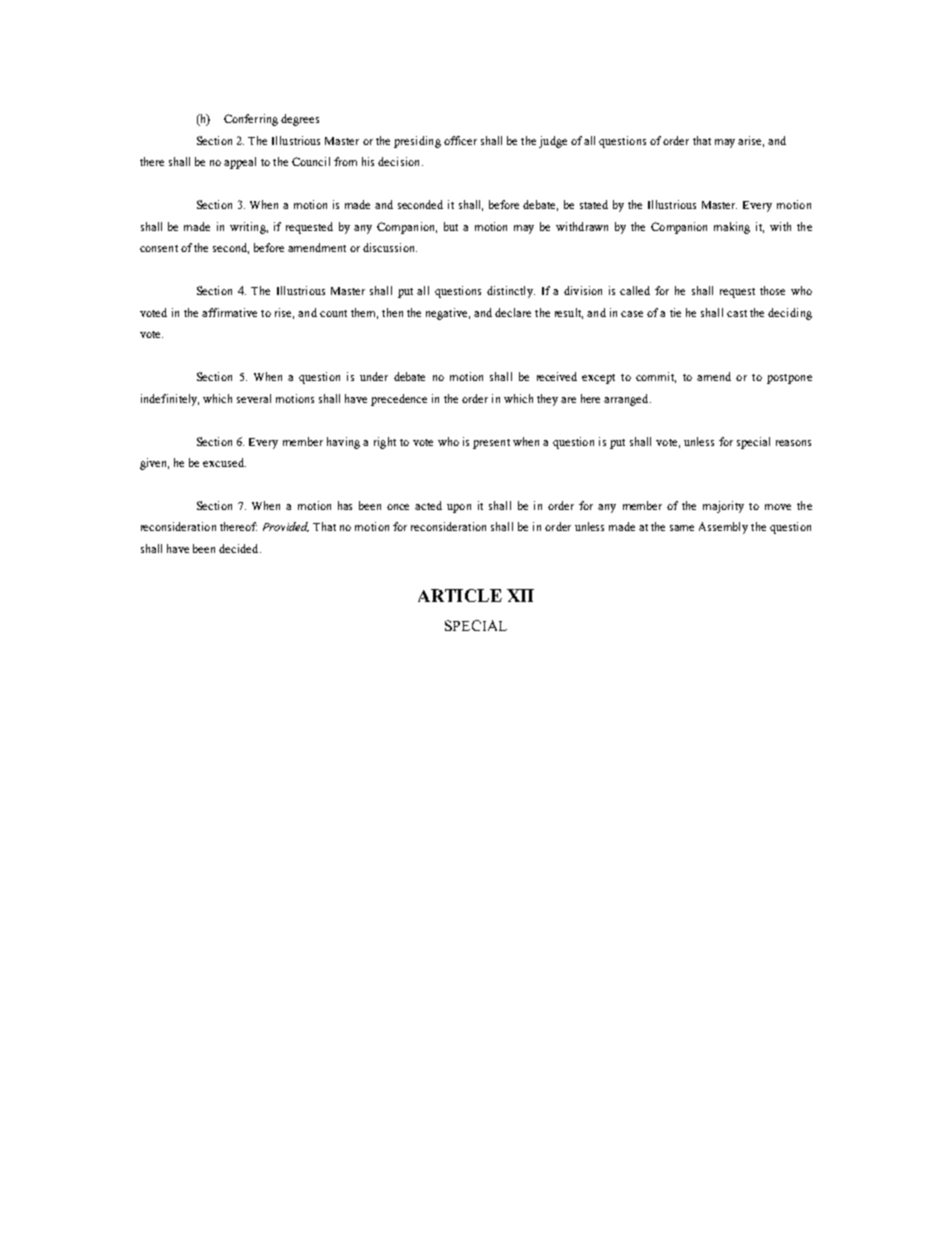 The width and height of the page is (952, 1233). Describe the element at coordinates (240, 548) in the page. I see `decided` at that location.
